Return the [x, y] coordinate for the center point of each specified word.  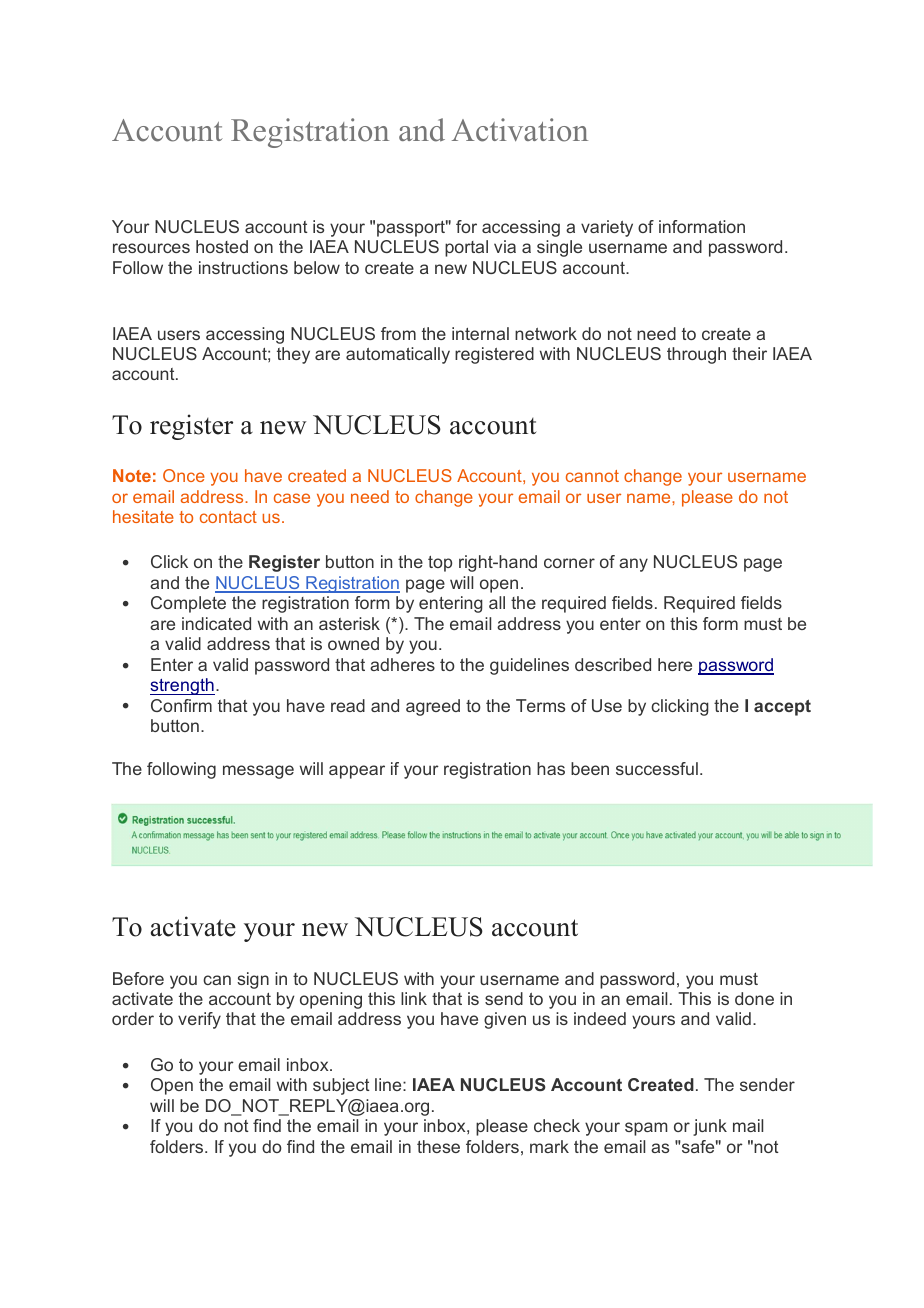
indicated [216, 623]
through [696, 355]
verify [199, 1020]
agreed [433, 707]
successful [657, 768]
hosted [222, 246]
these [438, 1146]
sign [253, 980]
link [414, 998]
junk [710, 1127]
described [613, 664]
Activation [520, 130]
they [293, 355]
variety [607, 228]
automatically [398, 355]
